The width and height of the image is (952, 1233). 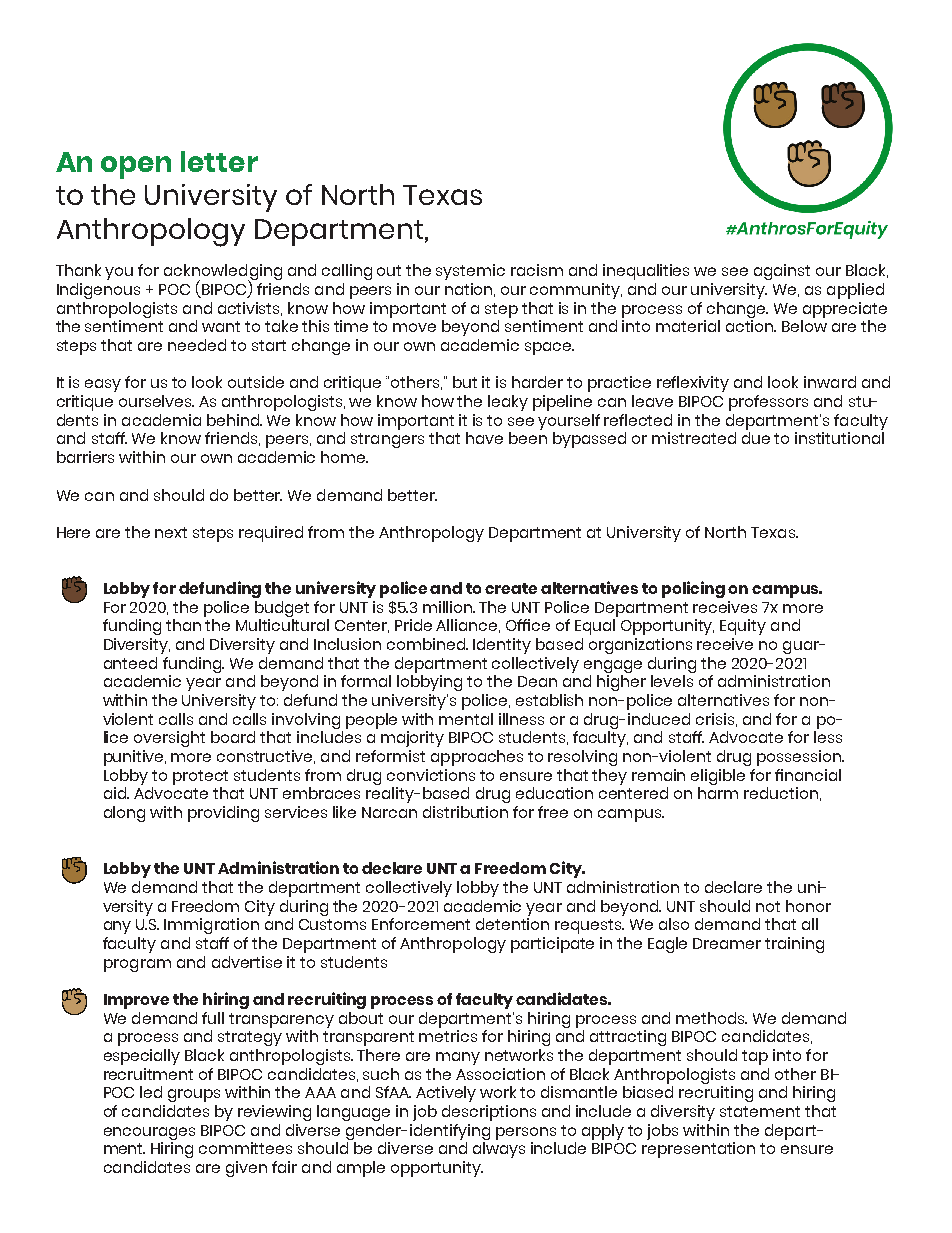 What do you see at coordinates (223, 814) in the image?
I see `providing` at bounding box center [223, 814].
